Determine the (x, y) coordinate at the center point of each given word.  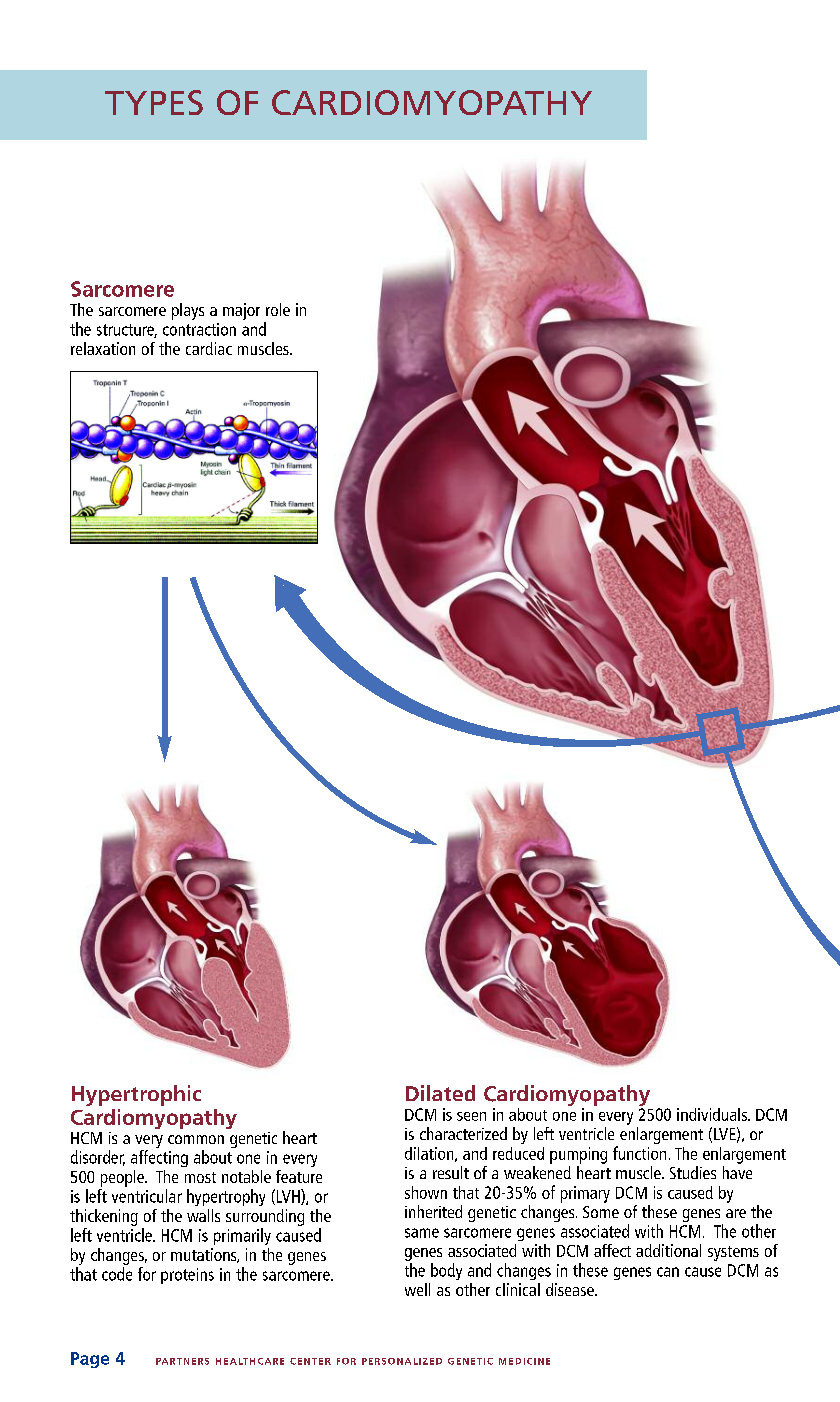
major (241, 311)
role (278, 309)
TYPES (154, 102)
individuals (713, 1114)
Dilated (440, 1093)
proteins (187, 1276)
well (417, 1289)
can (668, 1272)
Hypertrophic (136, 1095)
